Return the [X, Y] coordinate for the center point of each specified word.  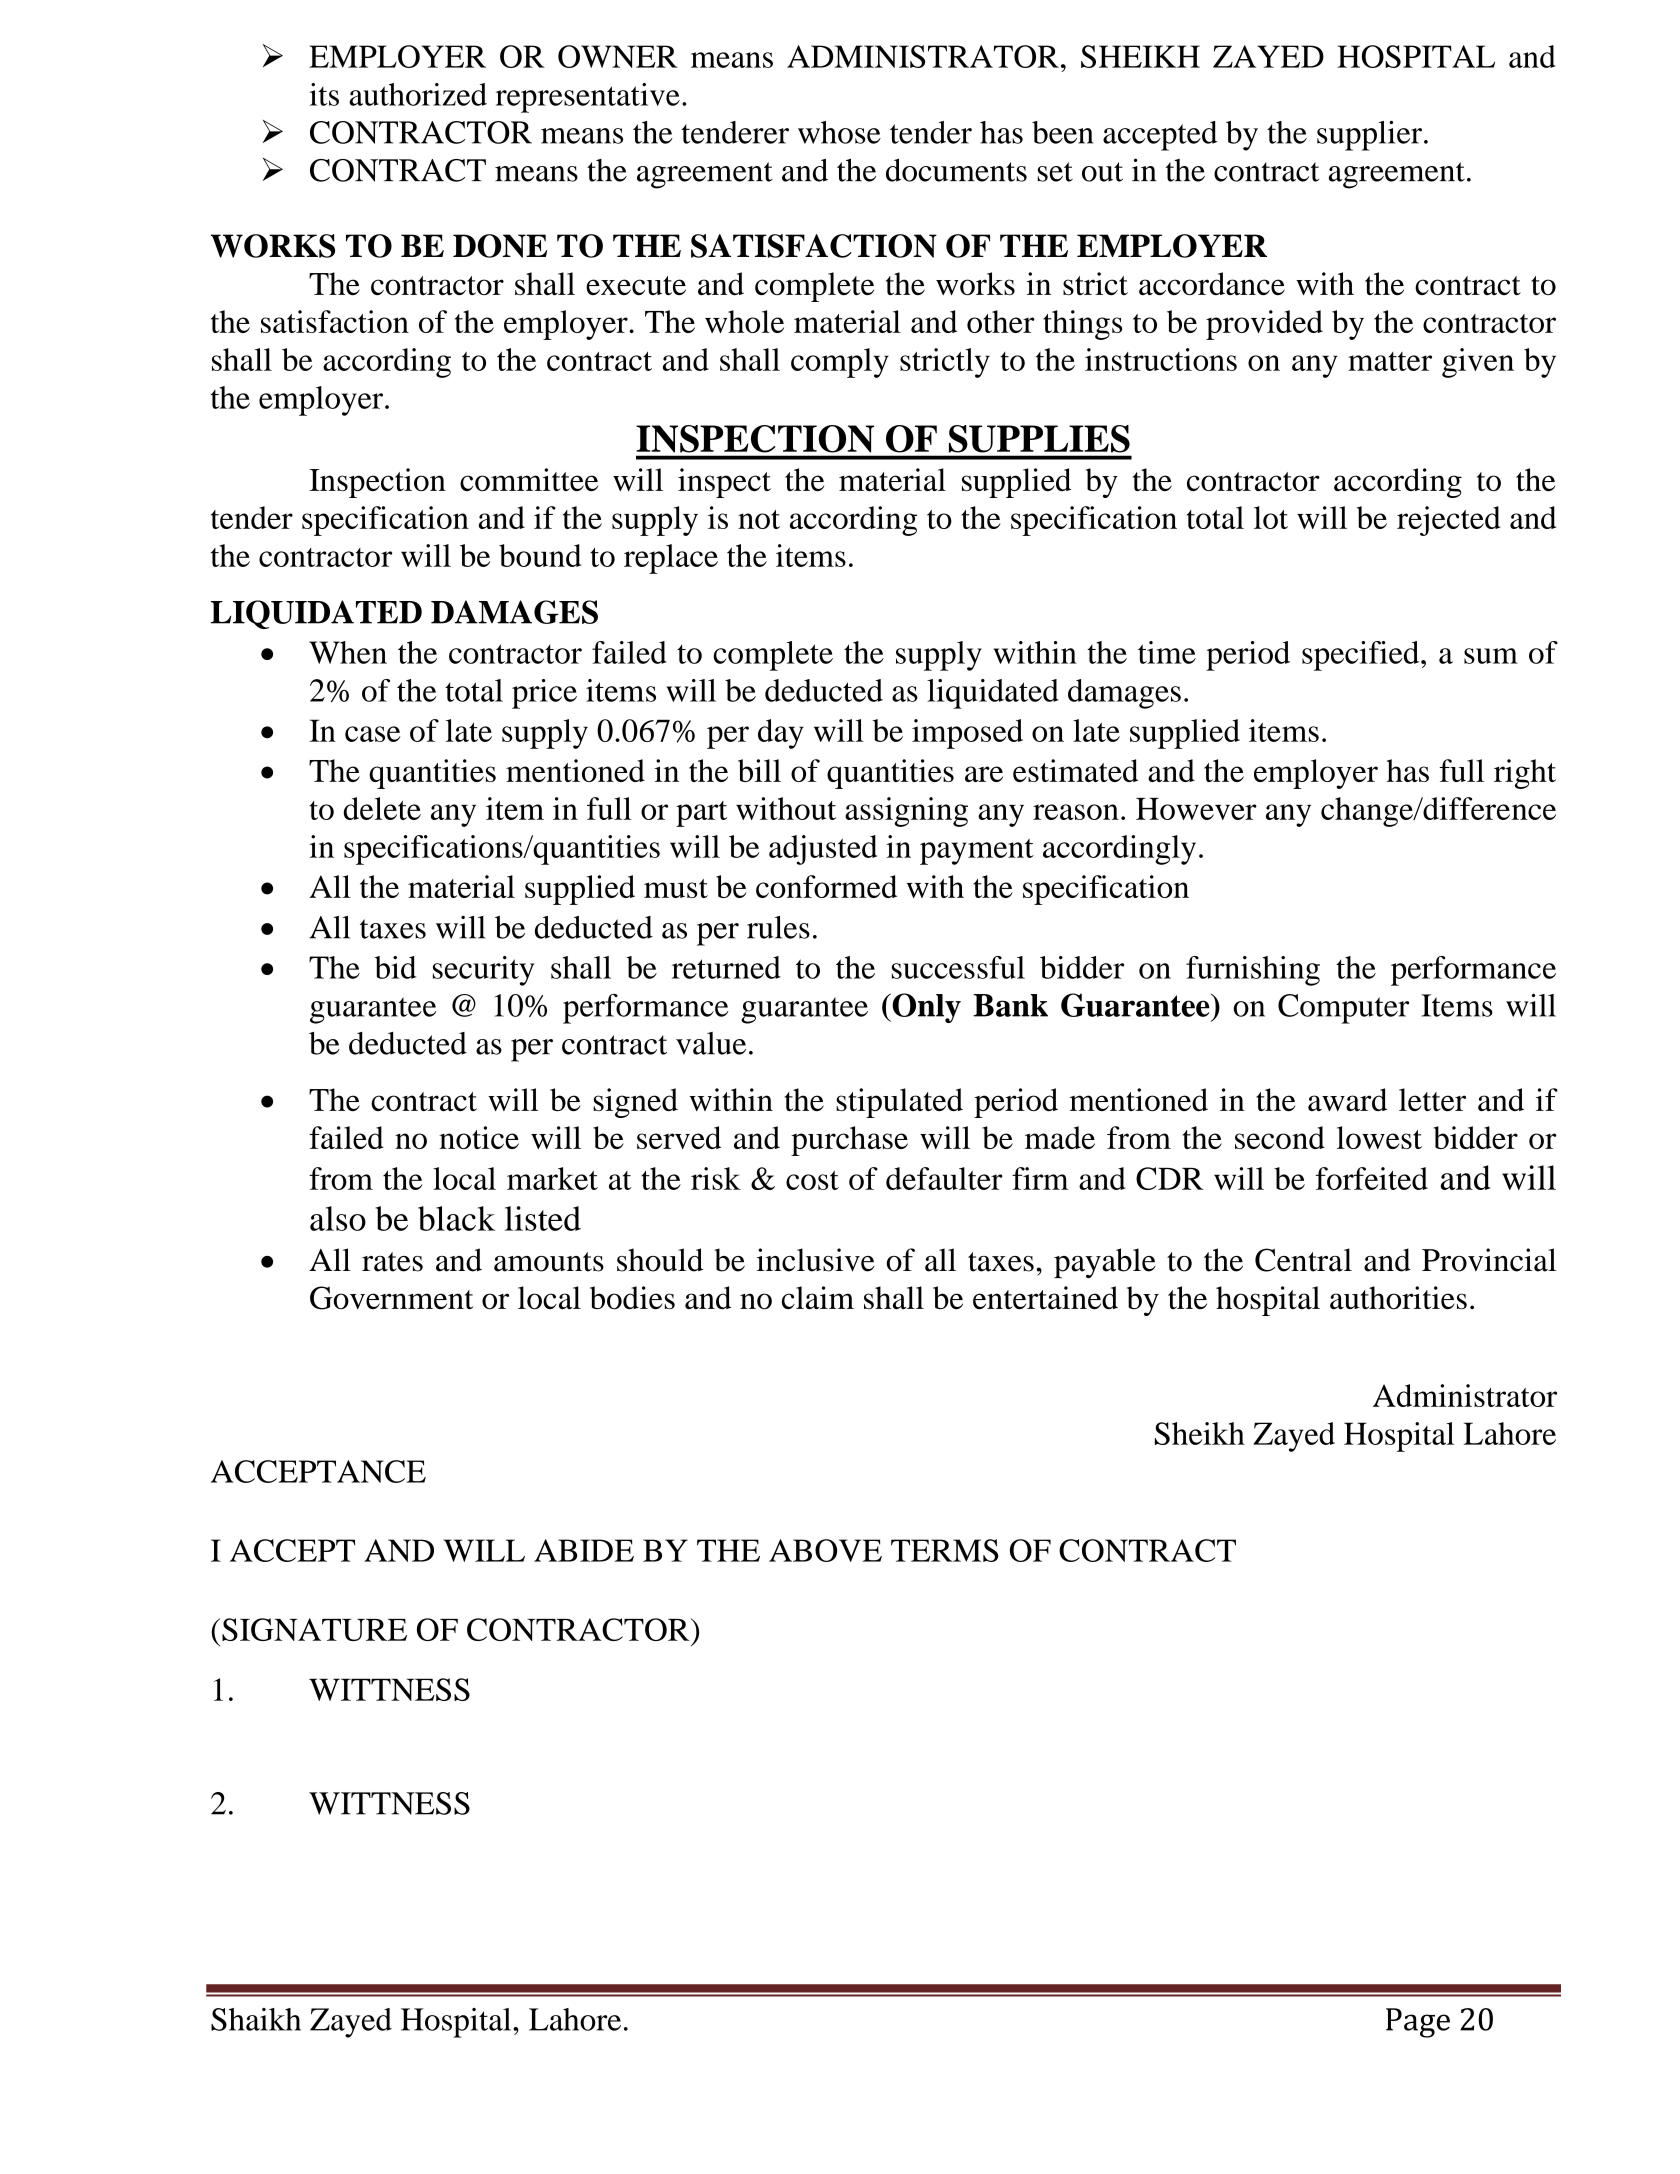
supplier [1369, 136]
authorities [1398, 1298]
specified [1362, 656]
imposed [967, 734]
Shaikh [256, 2019]
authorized [418, 94]
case [372, 734]
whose [839, 132]
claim [818, 1298]
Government [391, 1298]
